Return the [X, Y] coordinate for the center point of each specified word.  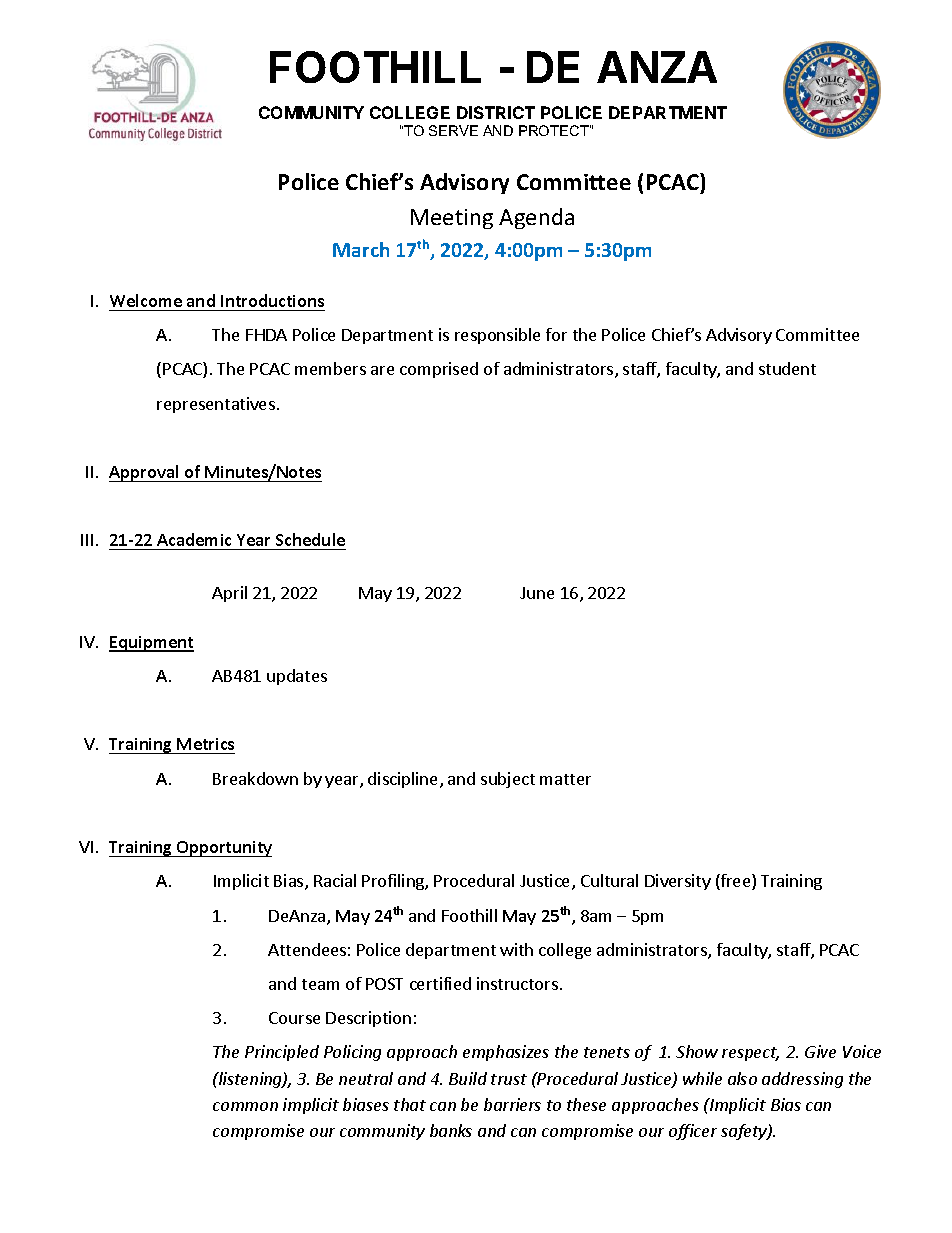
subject [508, 780]
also [742, 1078]
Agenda [536, 218]
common [245, 1106]
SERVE [453, 130]
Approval [145, 473]
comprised [439, 370]
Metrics [205, 746]
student [787, 368]
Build [468, 1078]
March [361, 249]
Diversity [678, 882]
